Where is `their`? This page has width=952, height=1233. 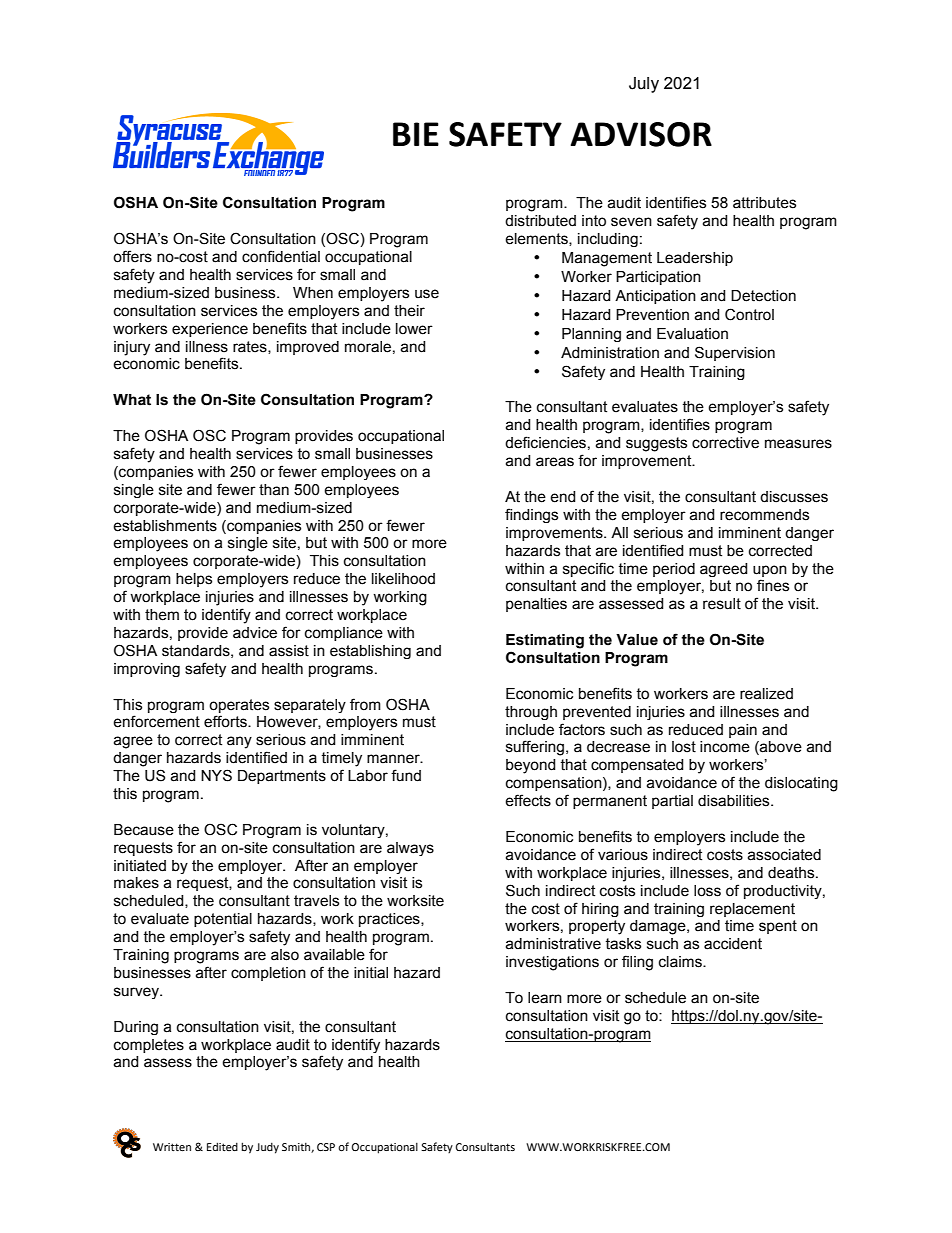 their is located at coordinates (409, 311).
